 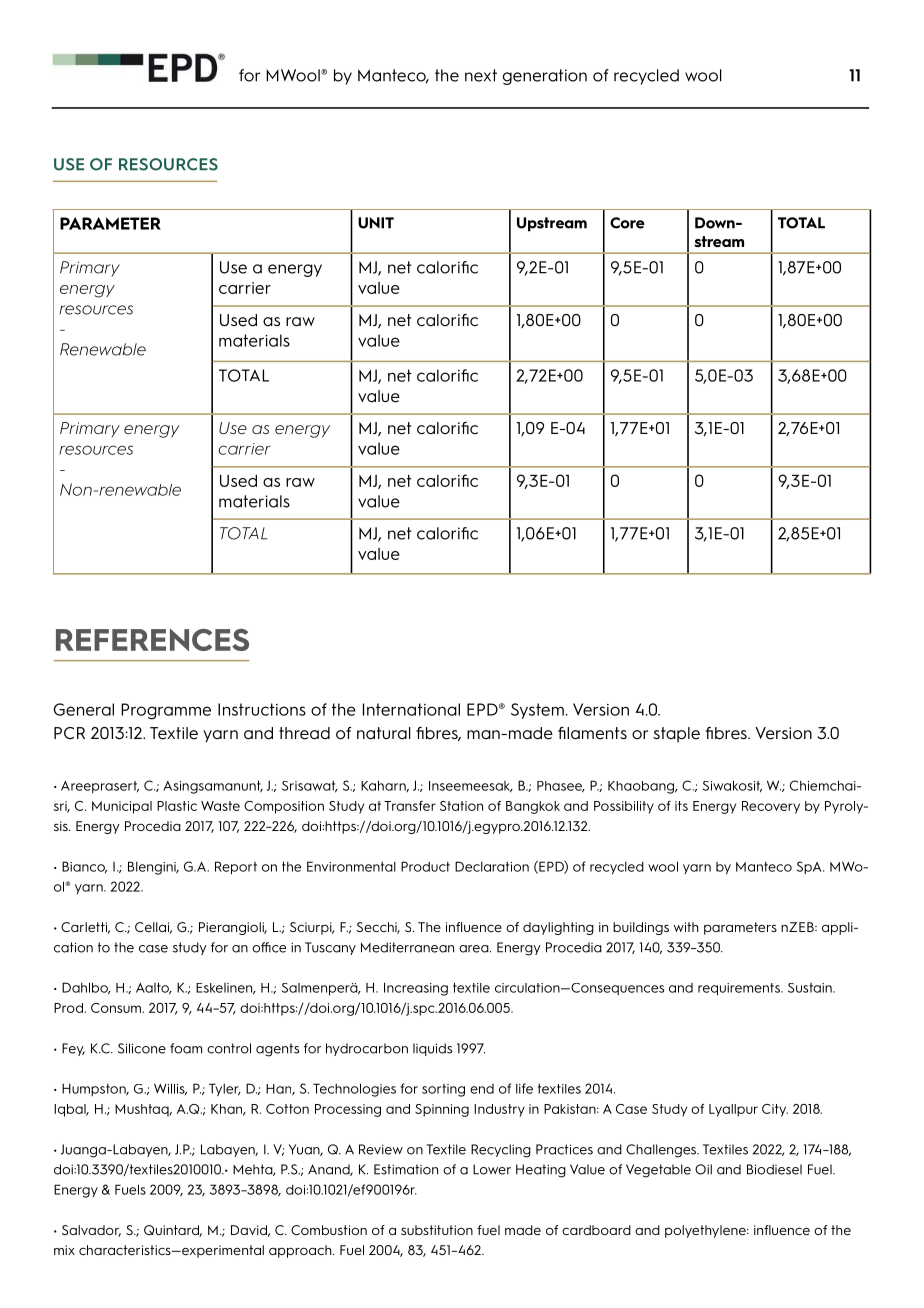 I want to click on REFERENCES, so click(x=152, y=640).
